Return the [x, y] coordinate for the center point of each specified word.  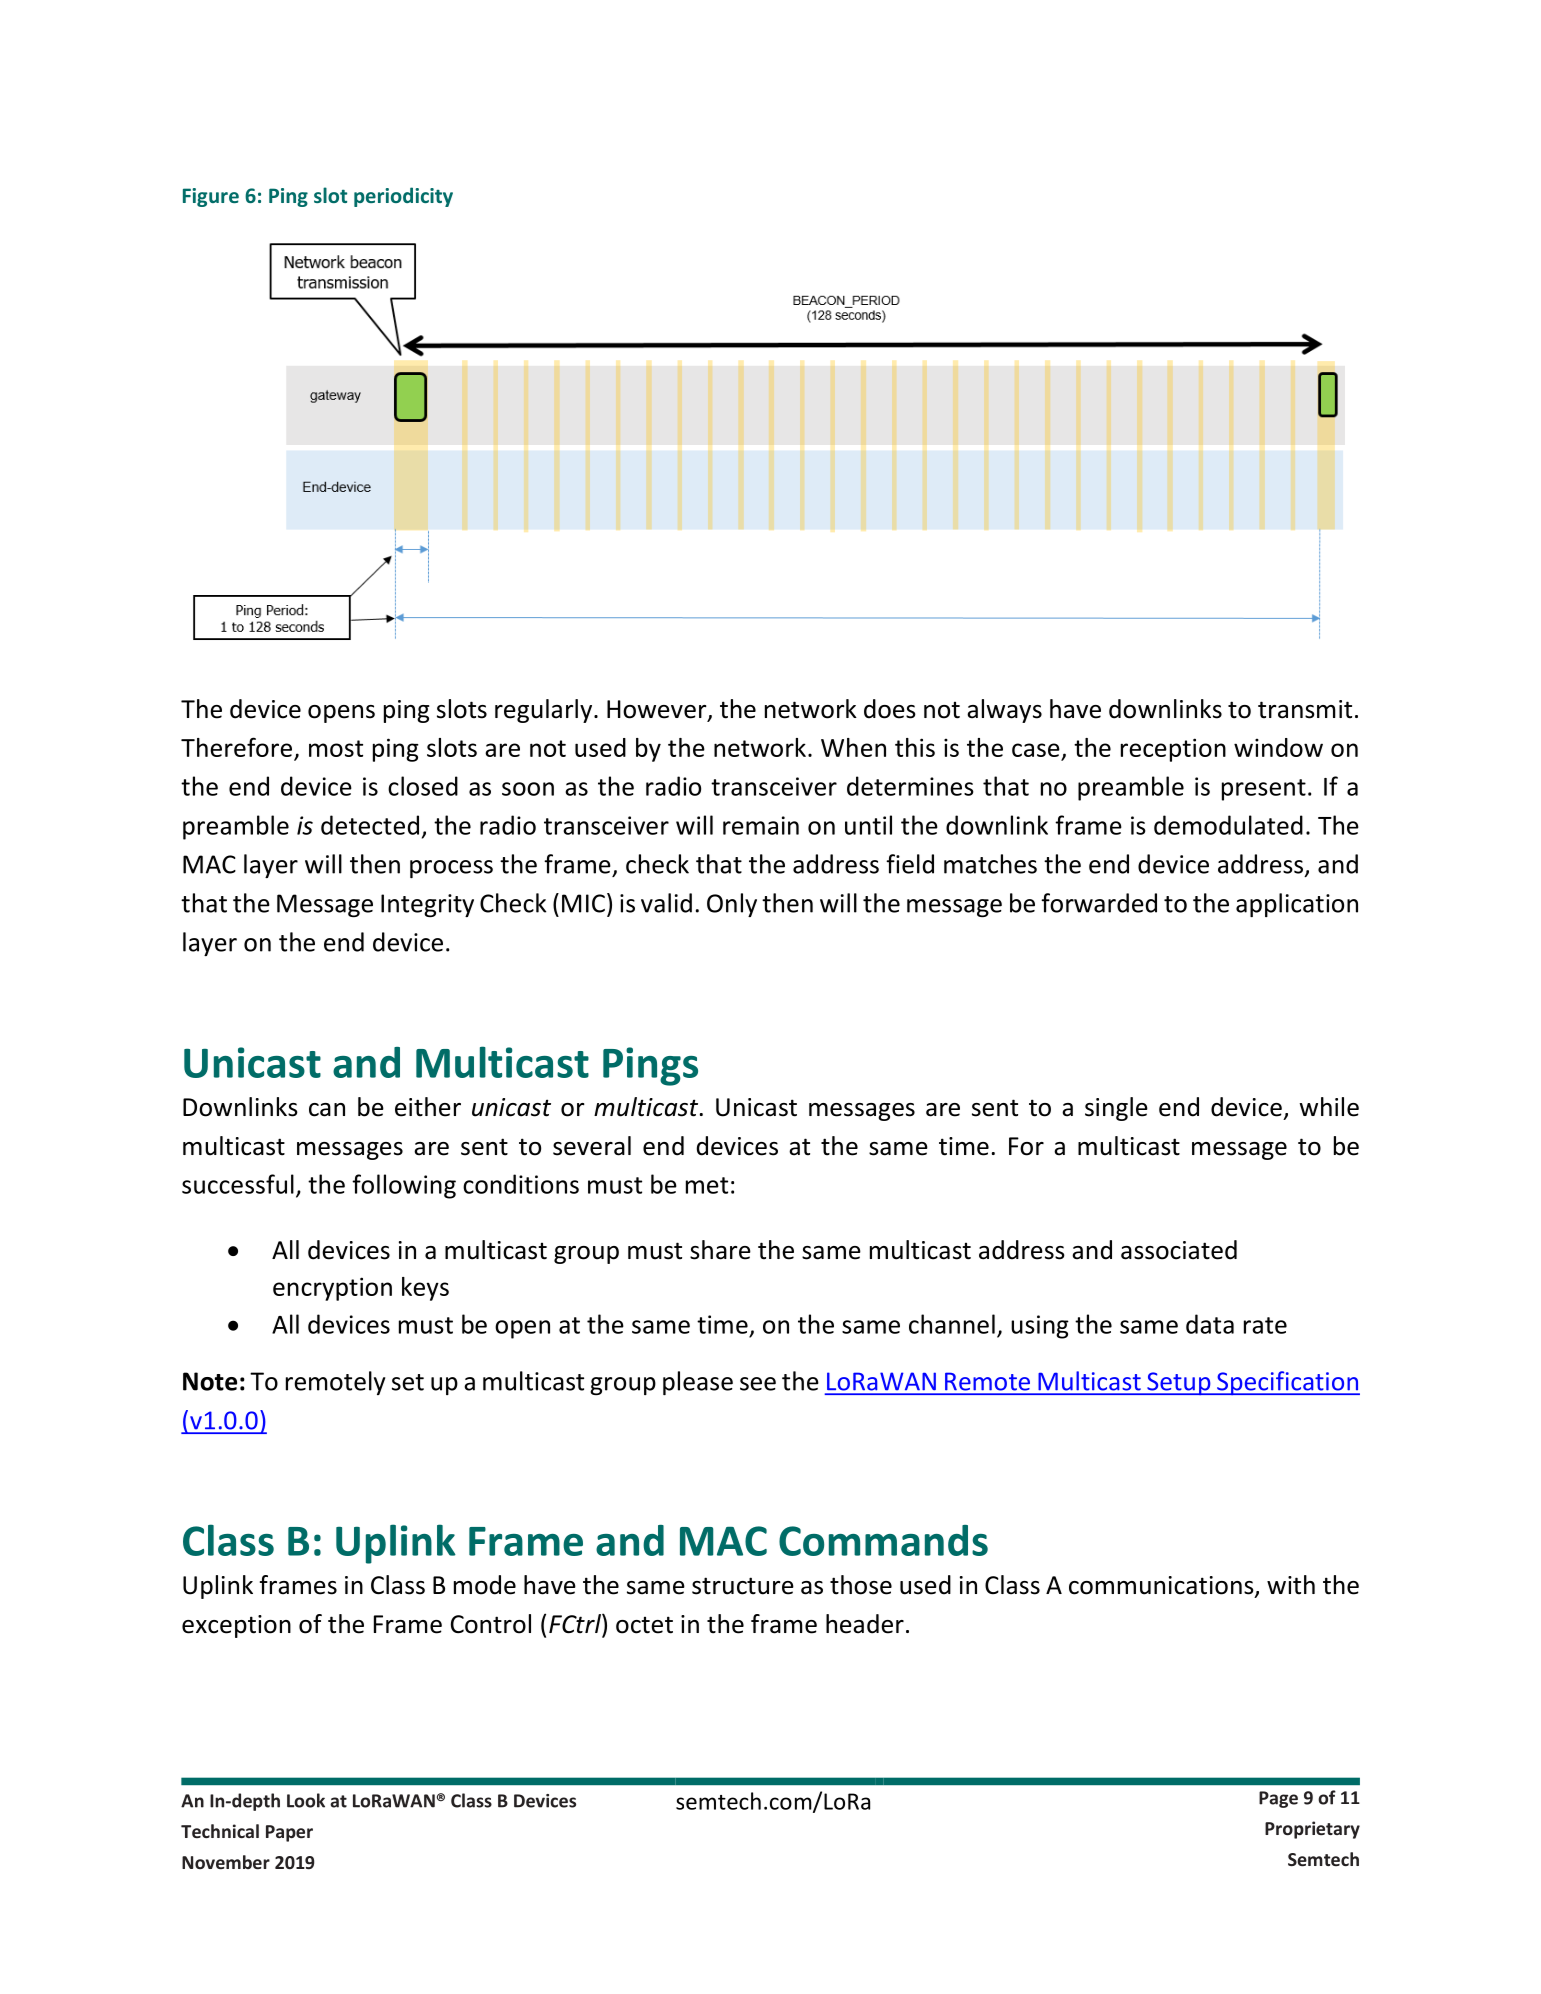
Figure [211, 197]
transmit [1305, 709]
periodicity [403, 197]
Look [306, 1800]
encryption [332, 1289]
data [1210, 1324]
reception [1173, 750]
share [720, 1250]
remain [761, 825]
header [865, 1624]
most [336, 748]
